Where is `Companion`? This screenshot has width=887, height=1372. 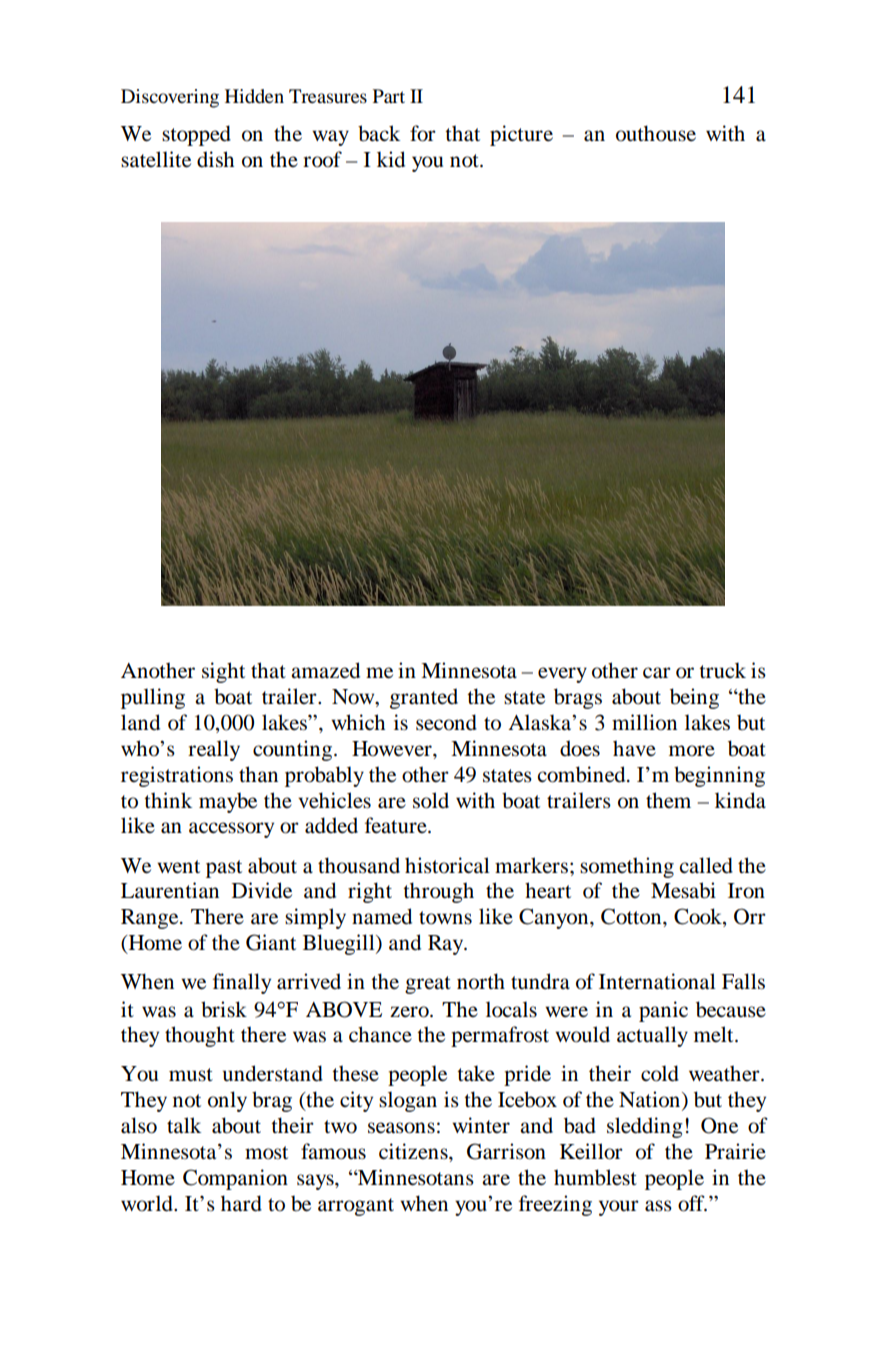 Companion is located at coordinates (235, 1179).
